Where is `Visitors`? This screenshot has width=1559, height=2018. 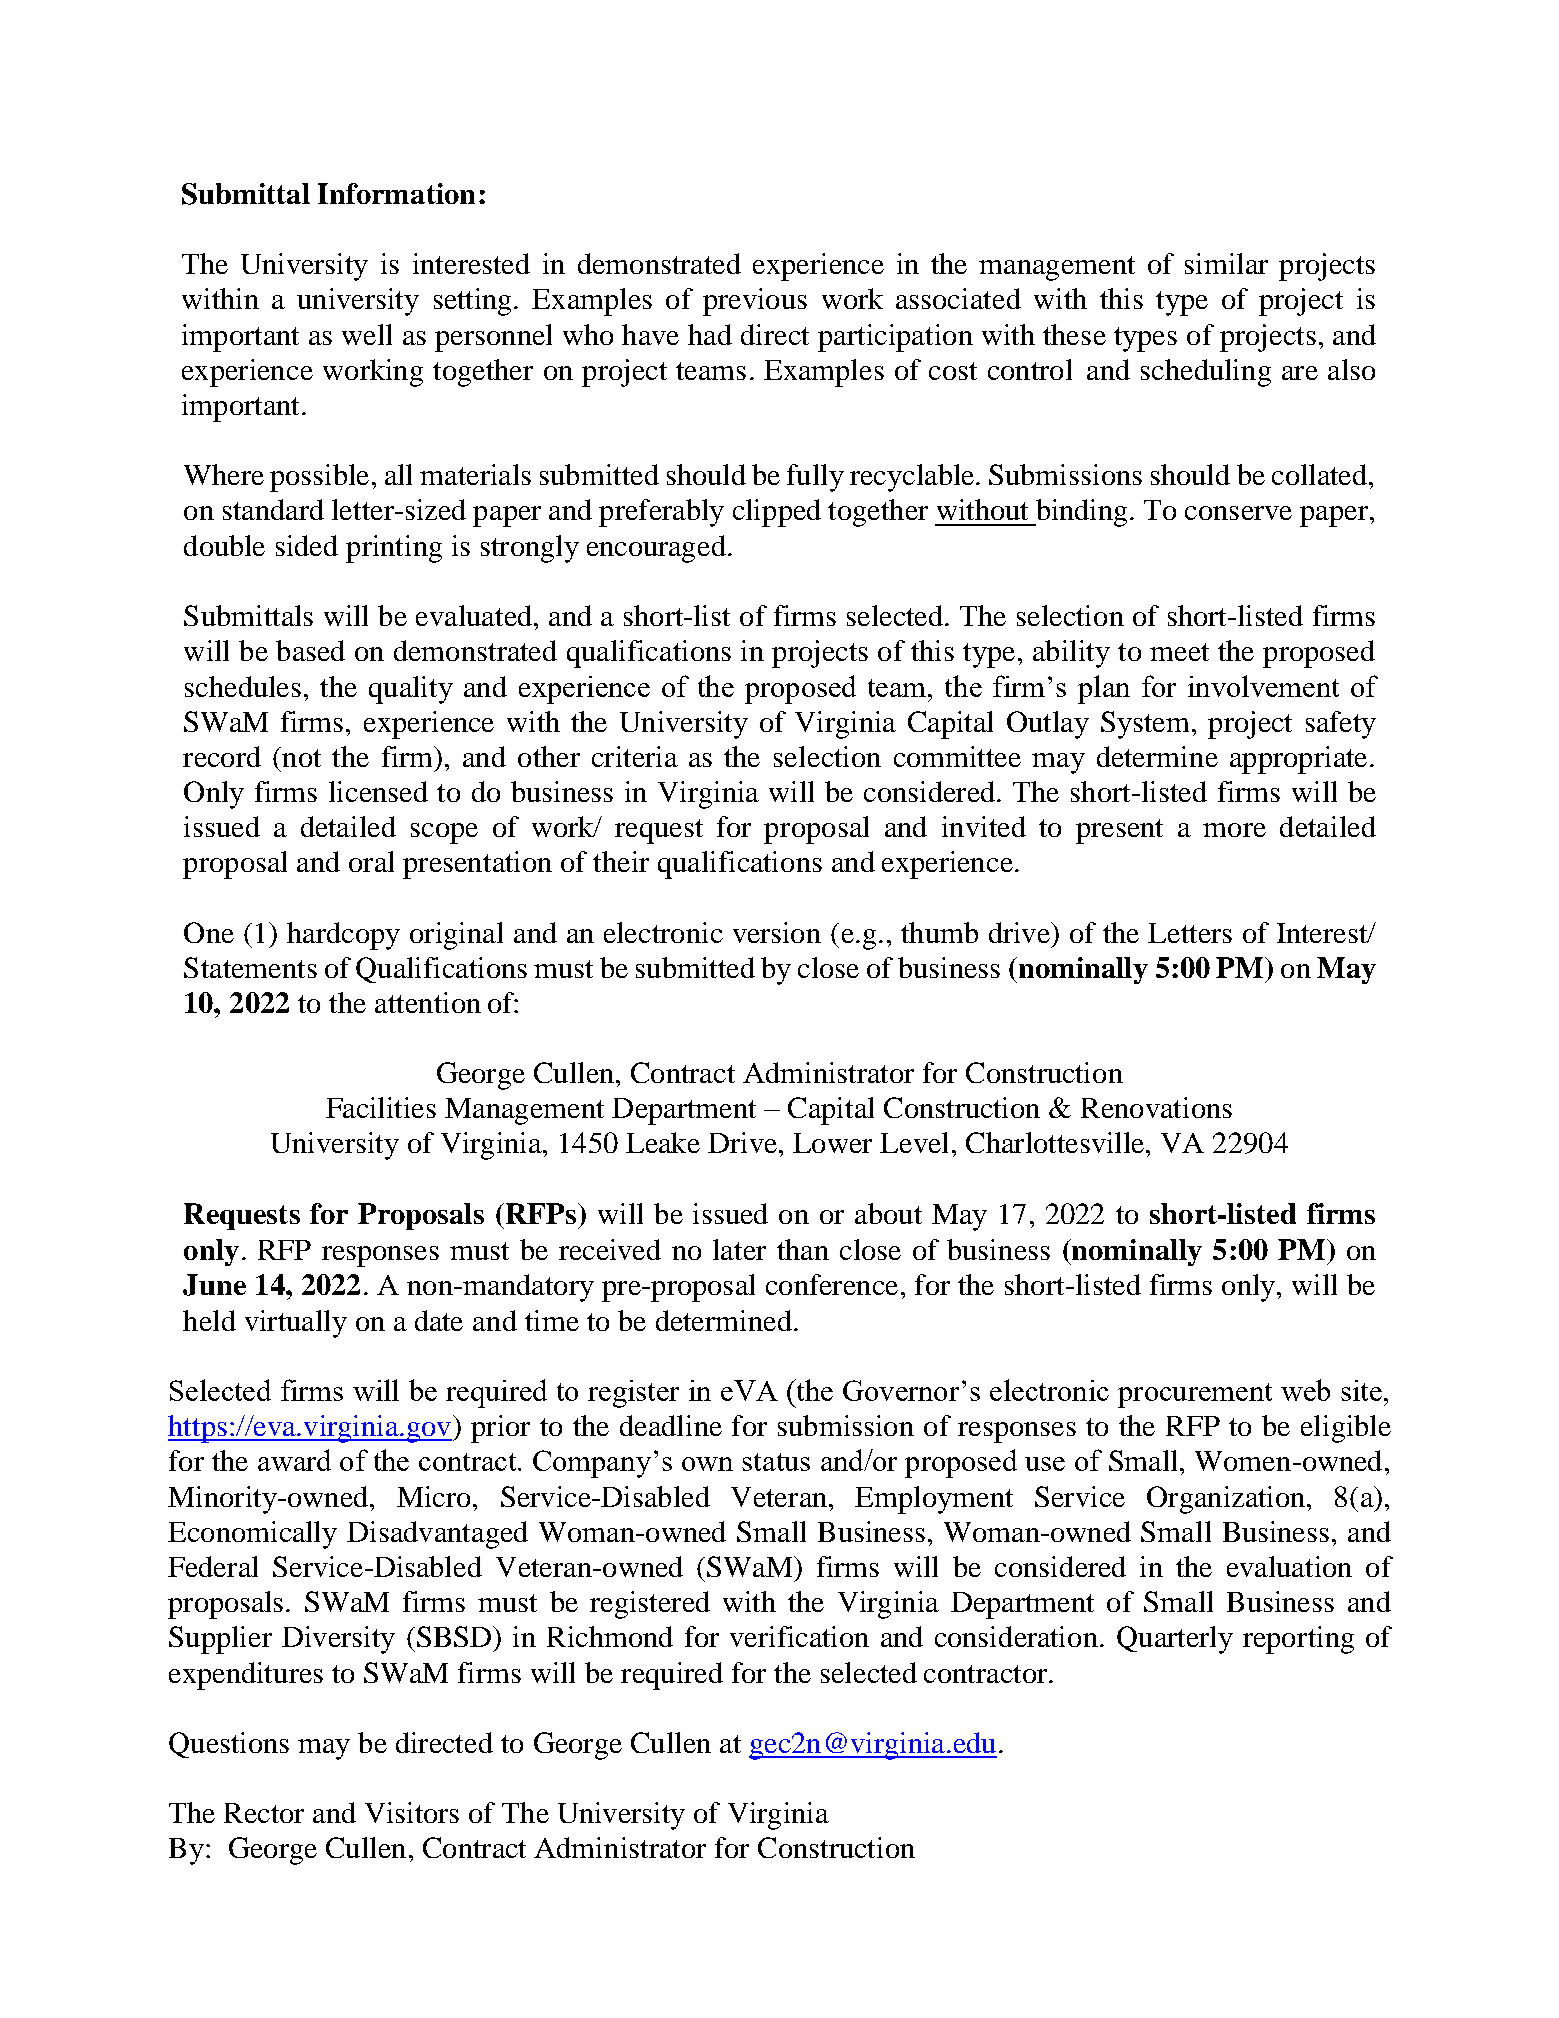 Visitors is located at coordinates (412, 1812).
